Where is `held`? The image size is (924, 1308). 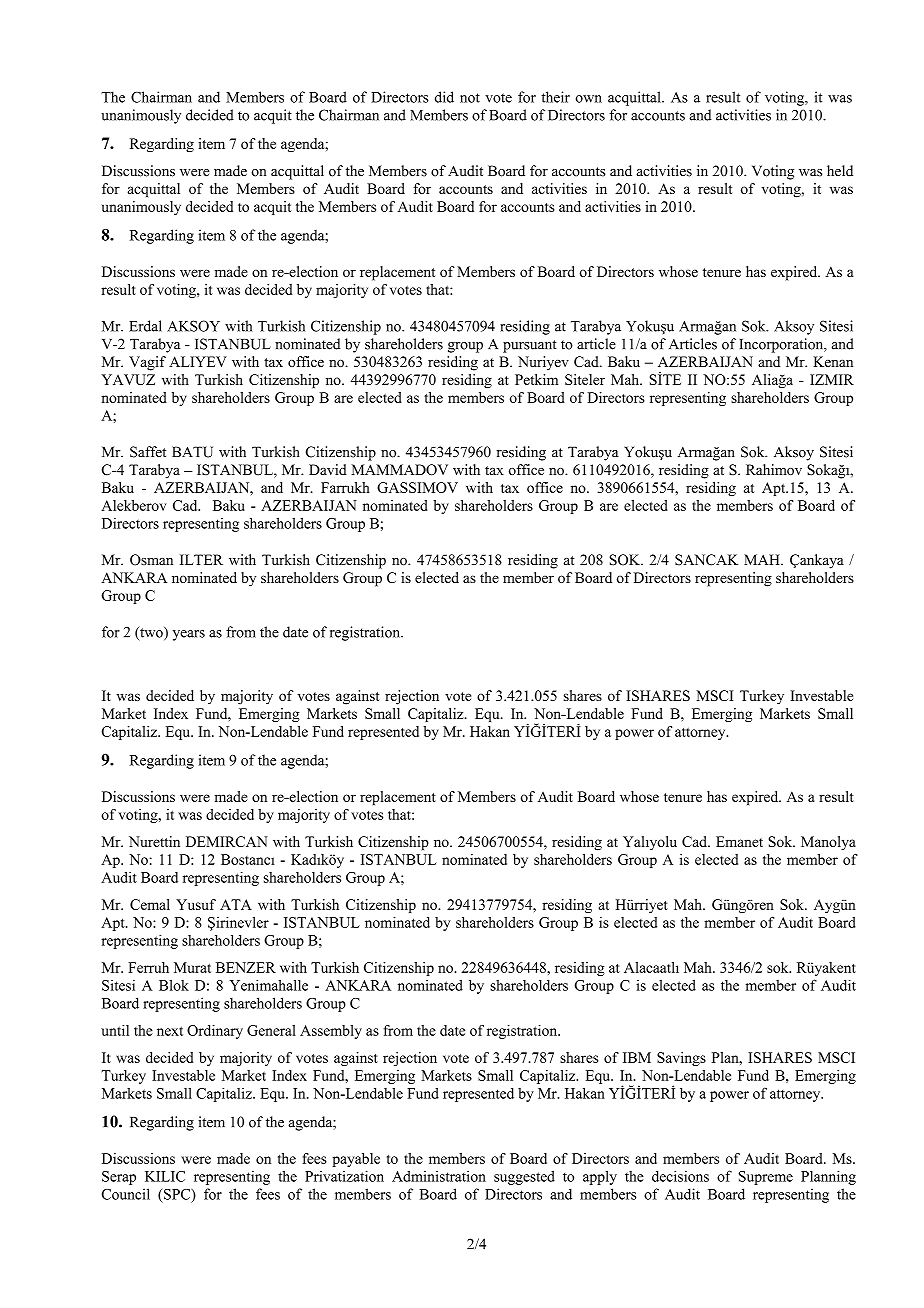
held is located at coordinates (840, 171).
